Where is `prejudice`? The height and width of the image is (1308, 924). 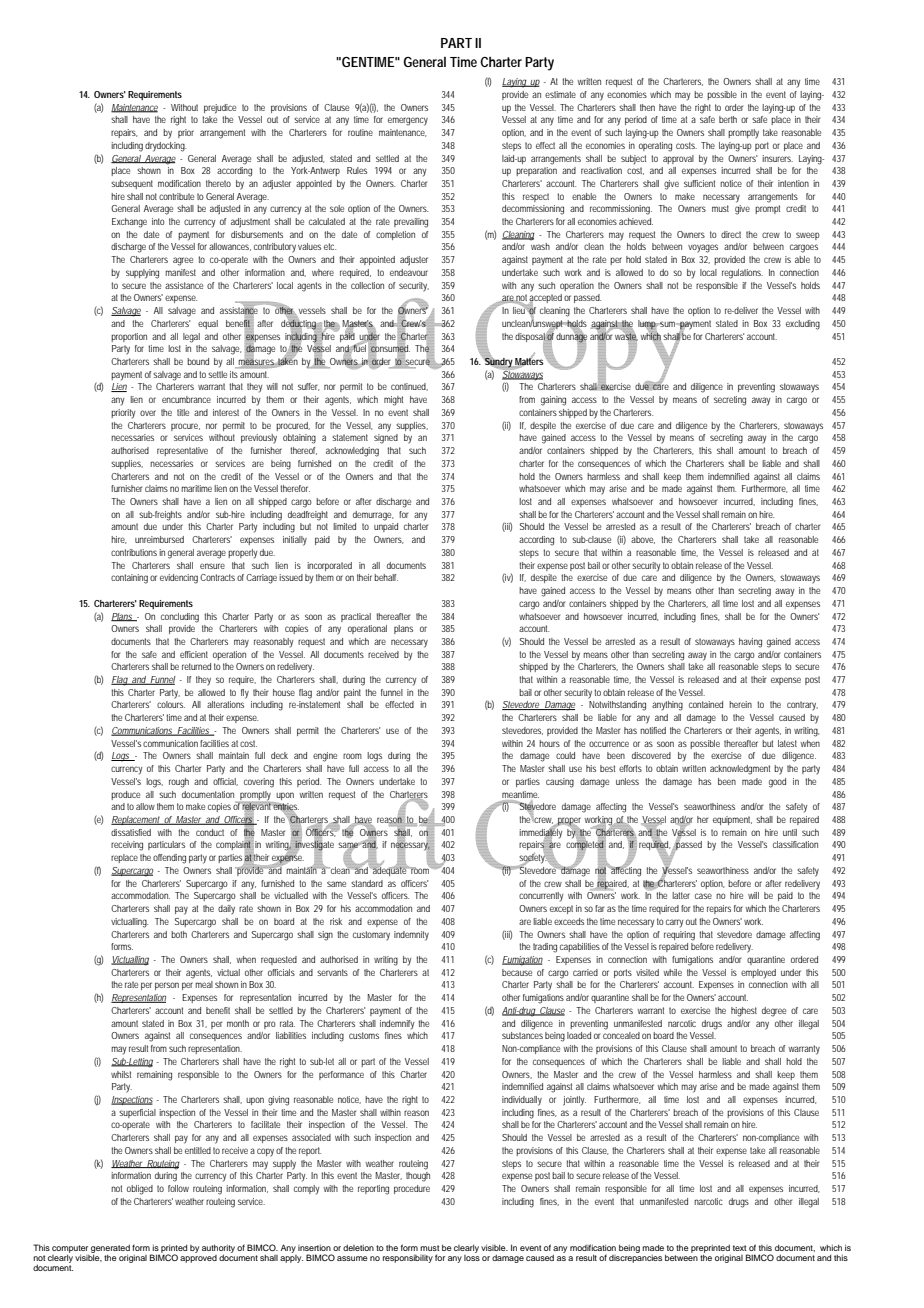
prejudice is located at coordinates (220, 109).
